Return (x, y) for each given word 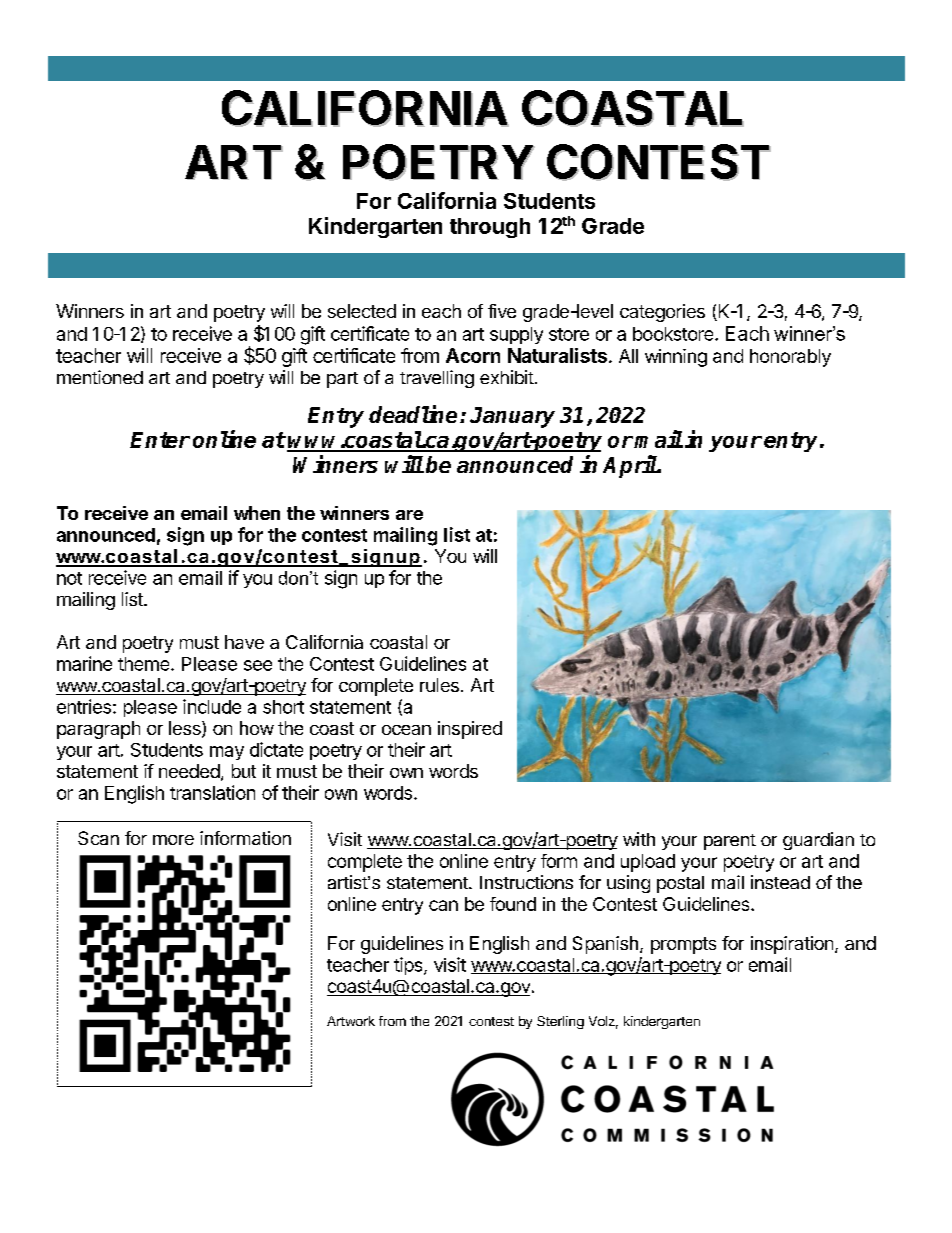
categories (662, 313)
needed (189, 771)
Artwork (351, 1021)
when (257, 513)
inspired (470, 730)
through (490, 228)
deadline (413, 414)
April (630, 466)
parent (730, 842)
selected (362, 311)
